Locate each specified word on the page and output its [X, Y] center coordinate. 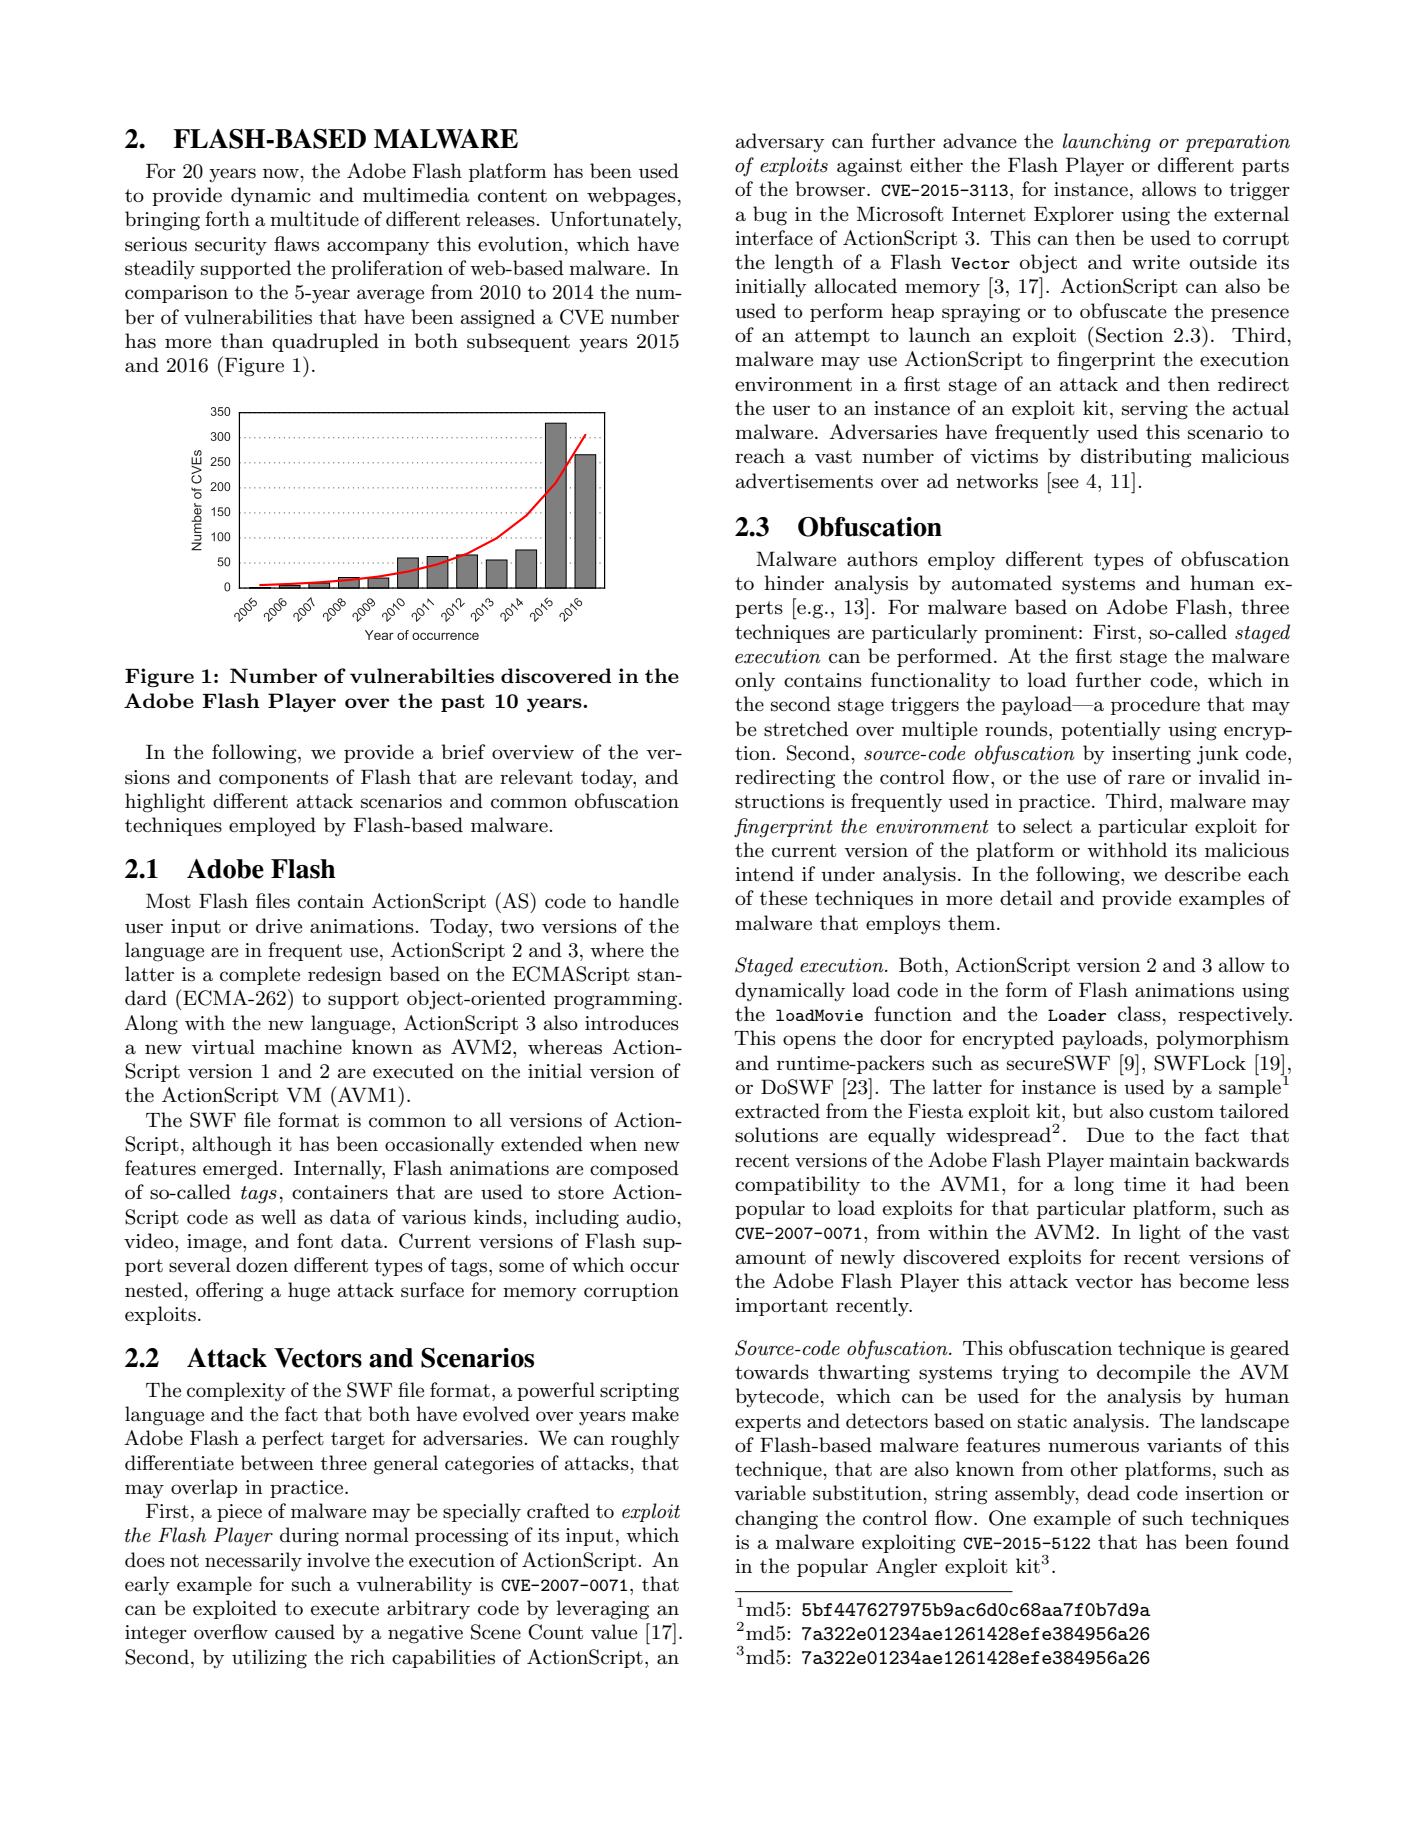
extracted [777, 1111]
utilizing [269, 1659]
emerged [240, 1170]
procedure [1155, 705]
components [273, 779]
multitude [314, 219]
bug [770, 216]
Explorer [1074, 215]
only [755, 682]
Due [1105, 1135]
